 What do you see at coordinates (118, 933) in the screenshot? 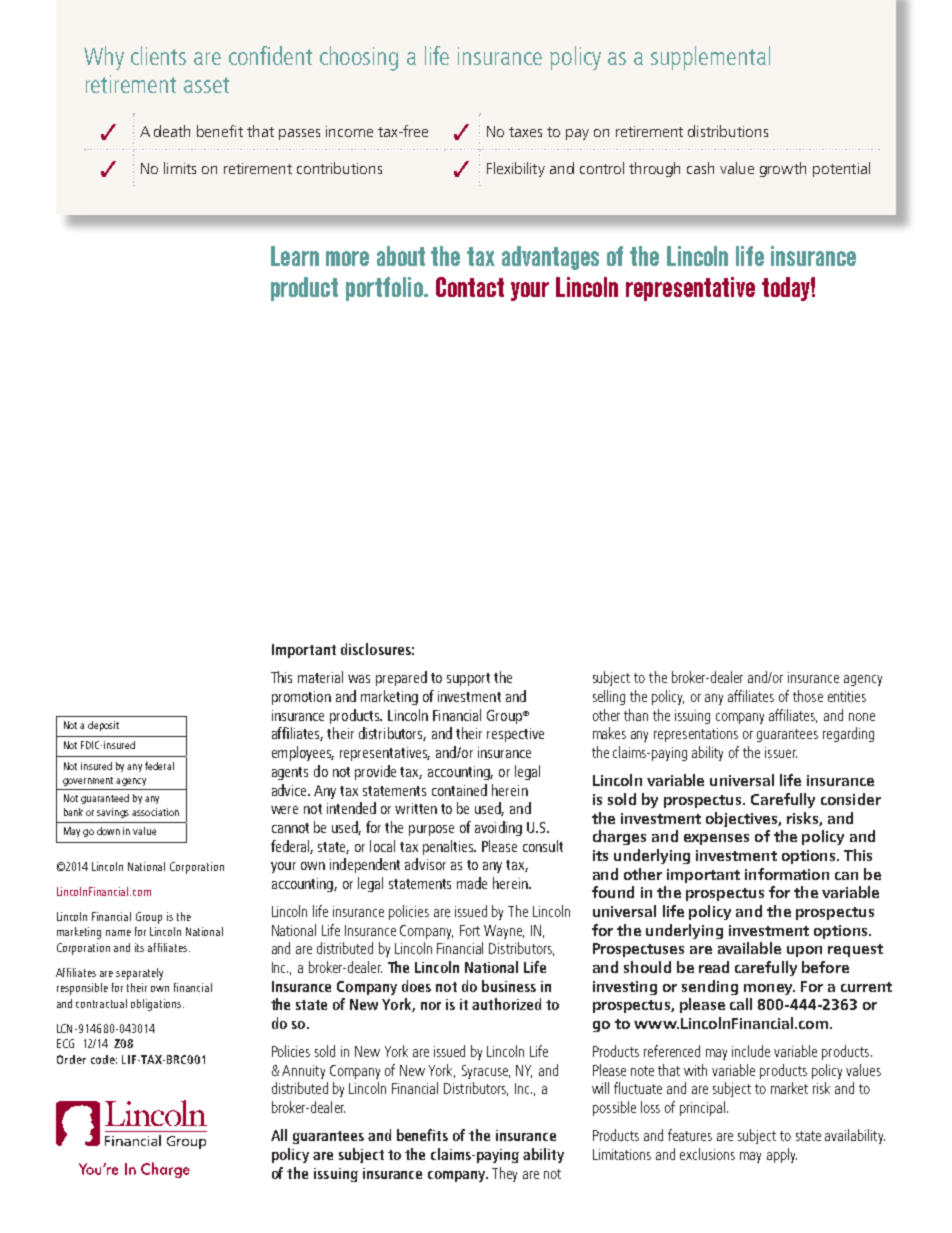
I see `name` at bounding box center [118, 933].
